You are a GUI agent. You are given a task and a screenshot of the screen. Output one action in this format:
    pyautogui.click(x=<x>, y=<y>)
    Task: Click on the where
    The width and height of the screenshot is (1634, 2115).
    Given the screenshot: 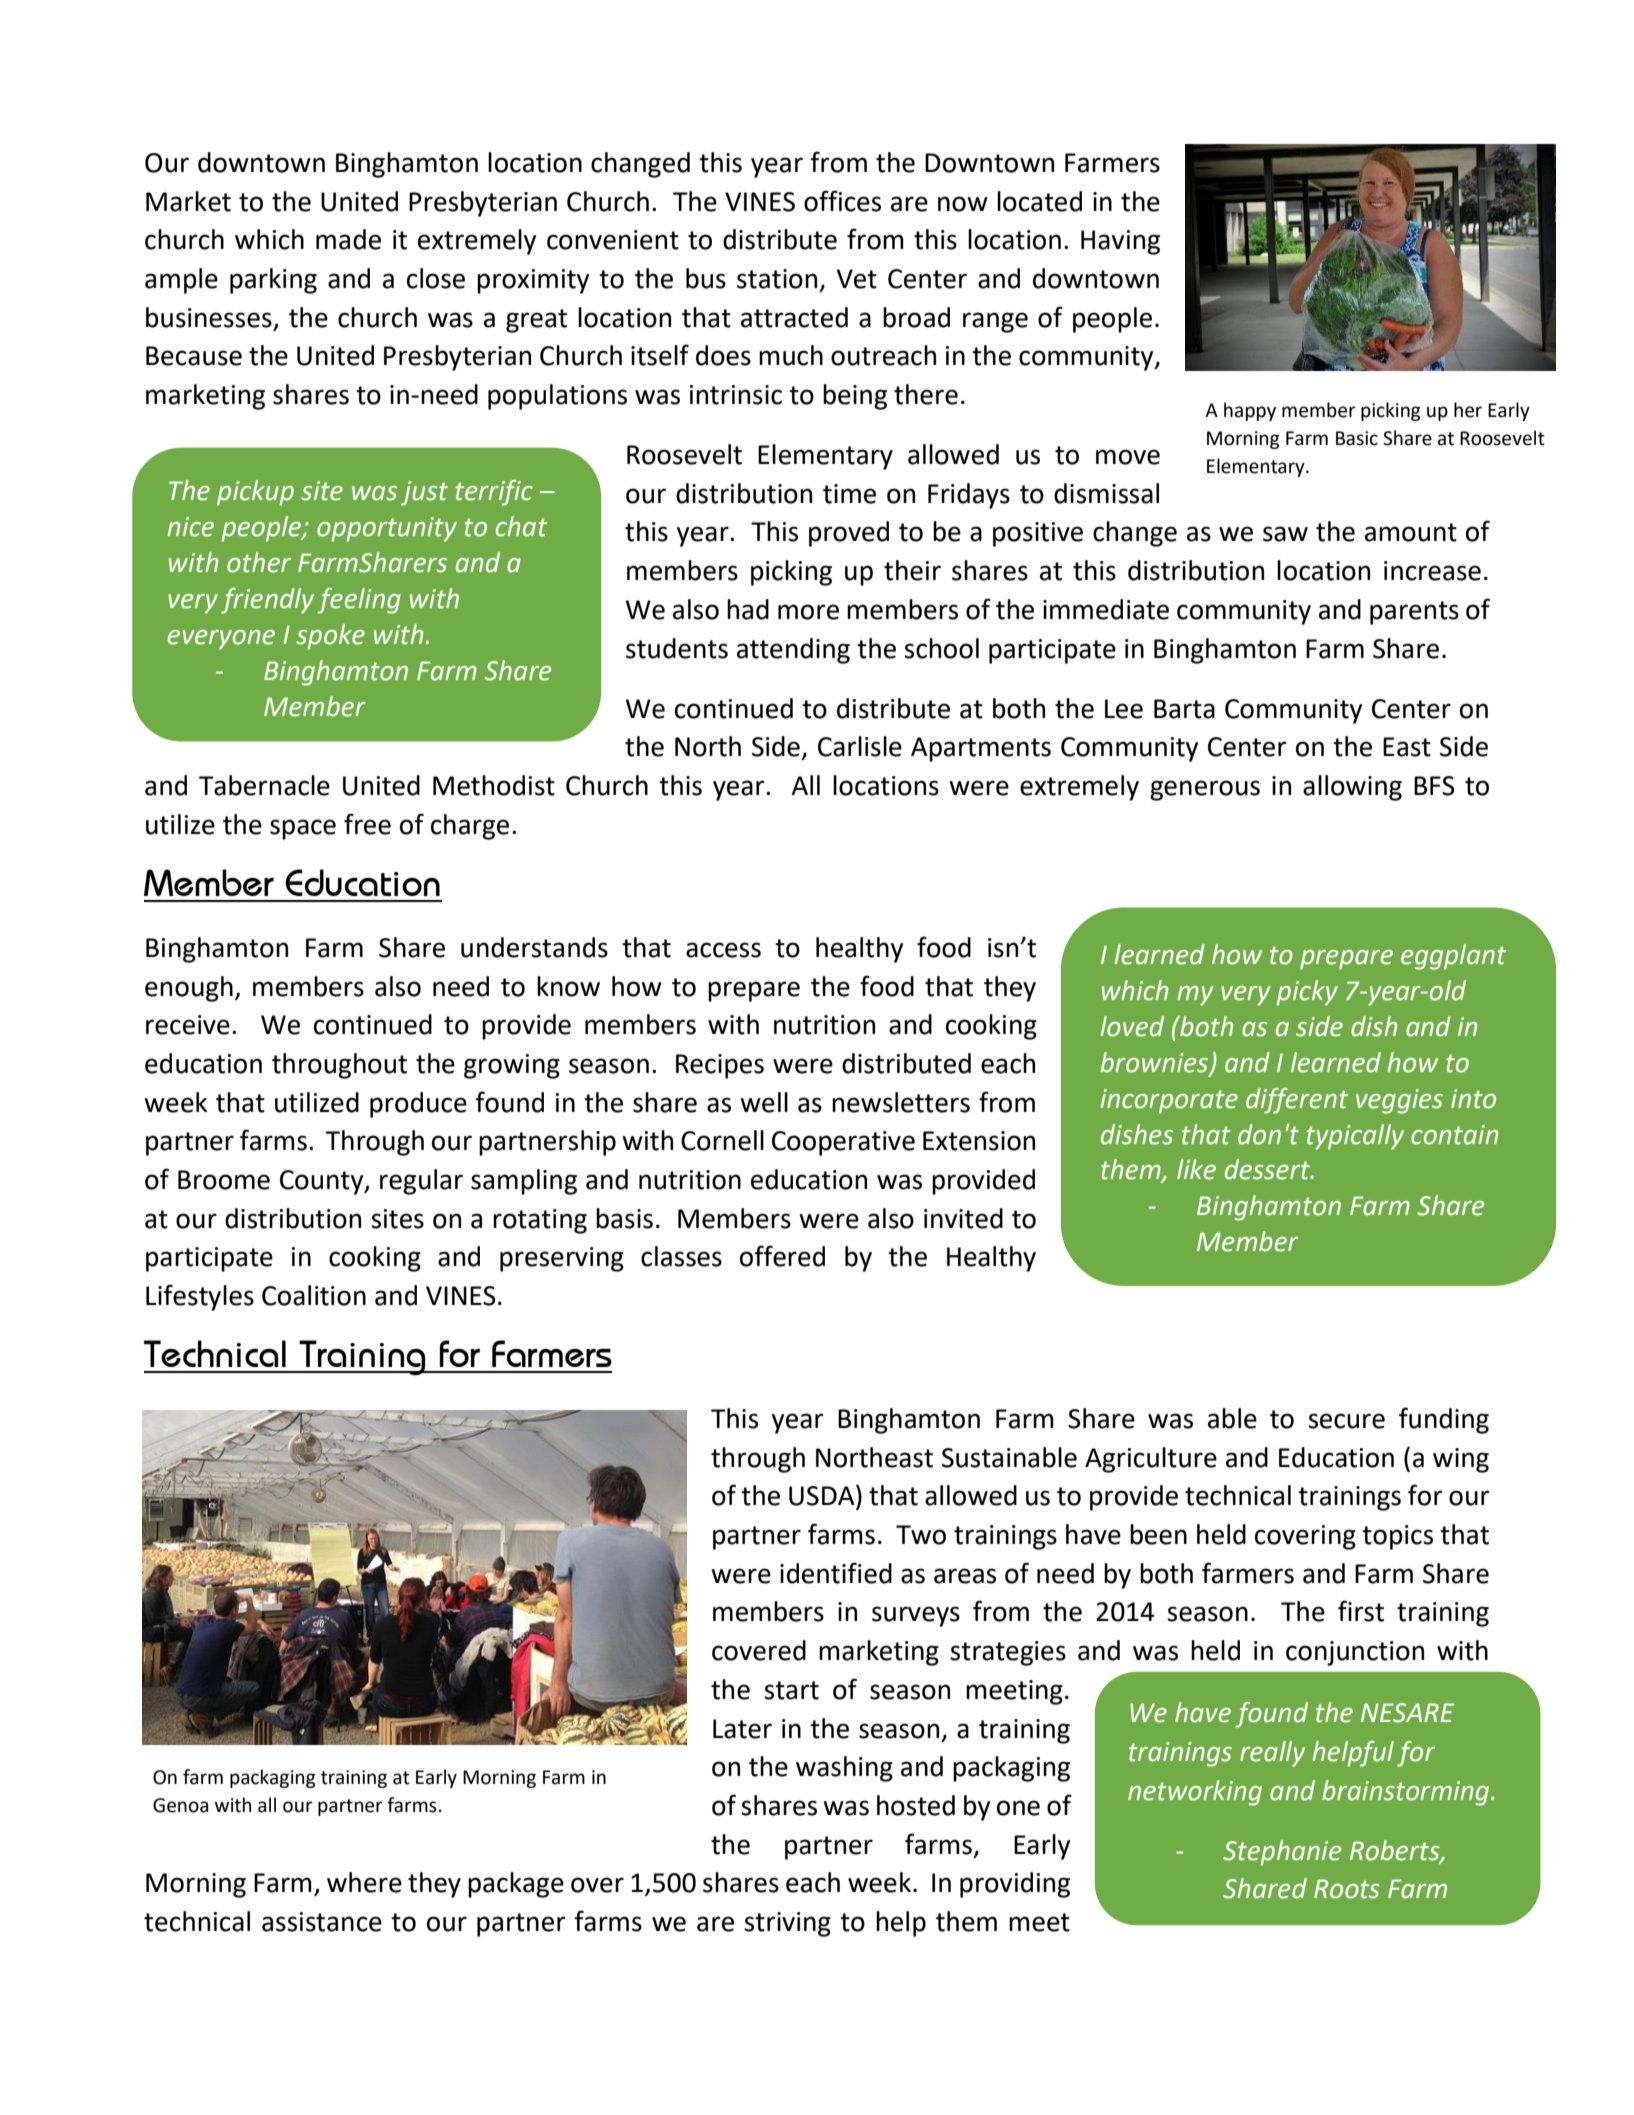 What is the action you would take?
    pyautogui.click(x=364, y=1882)
